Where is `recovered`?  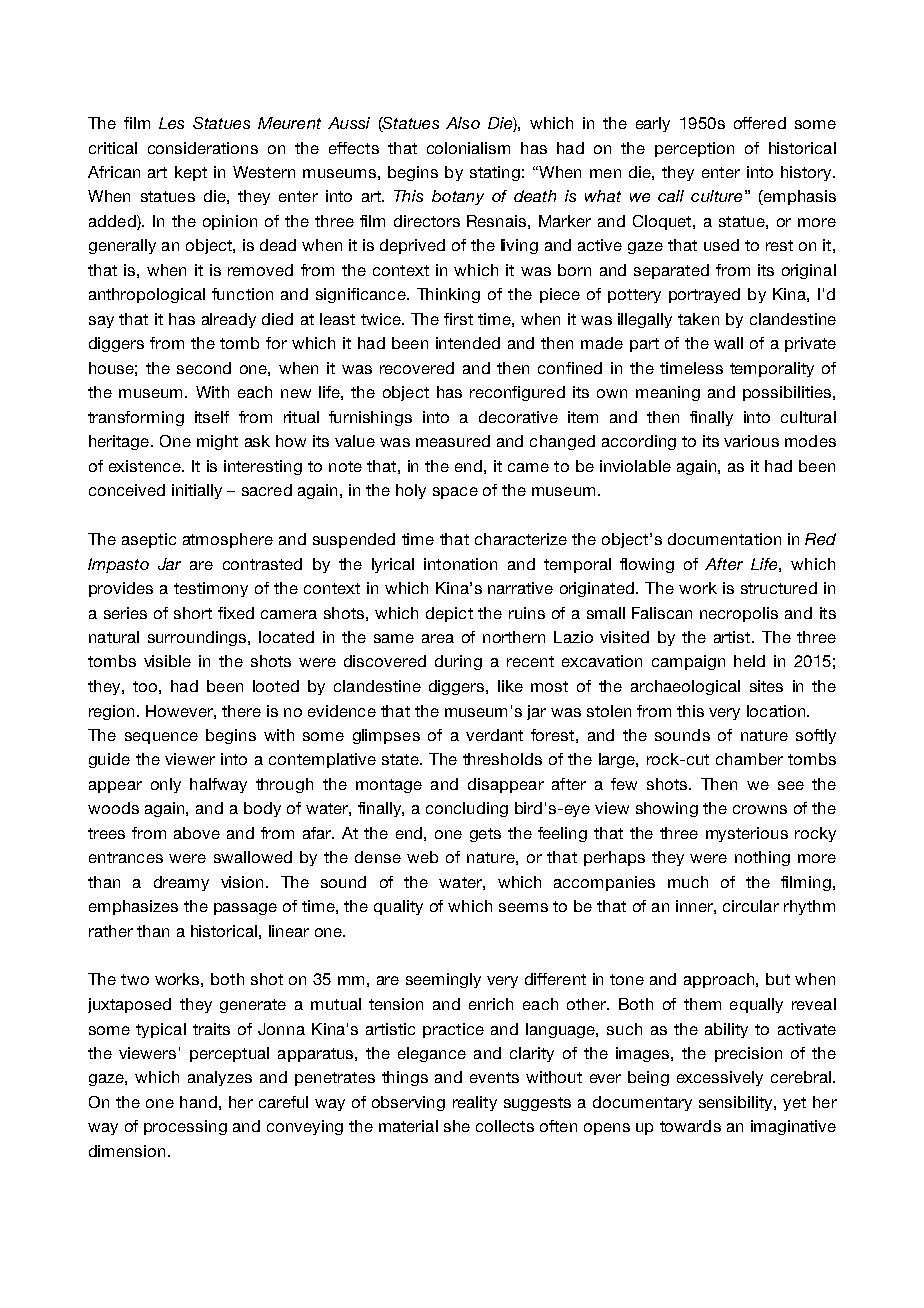
recovered is located at coordinates (417, 368).
